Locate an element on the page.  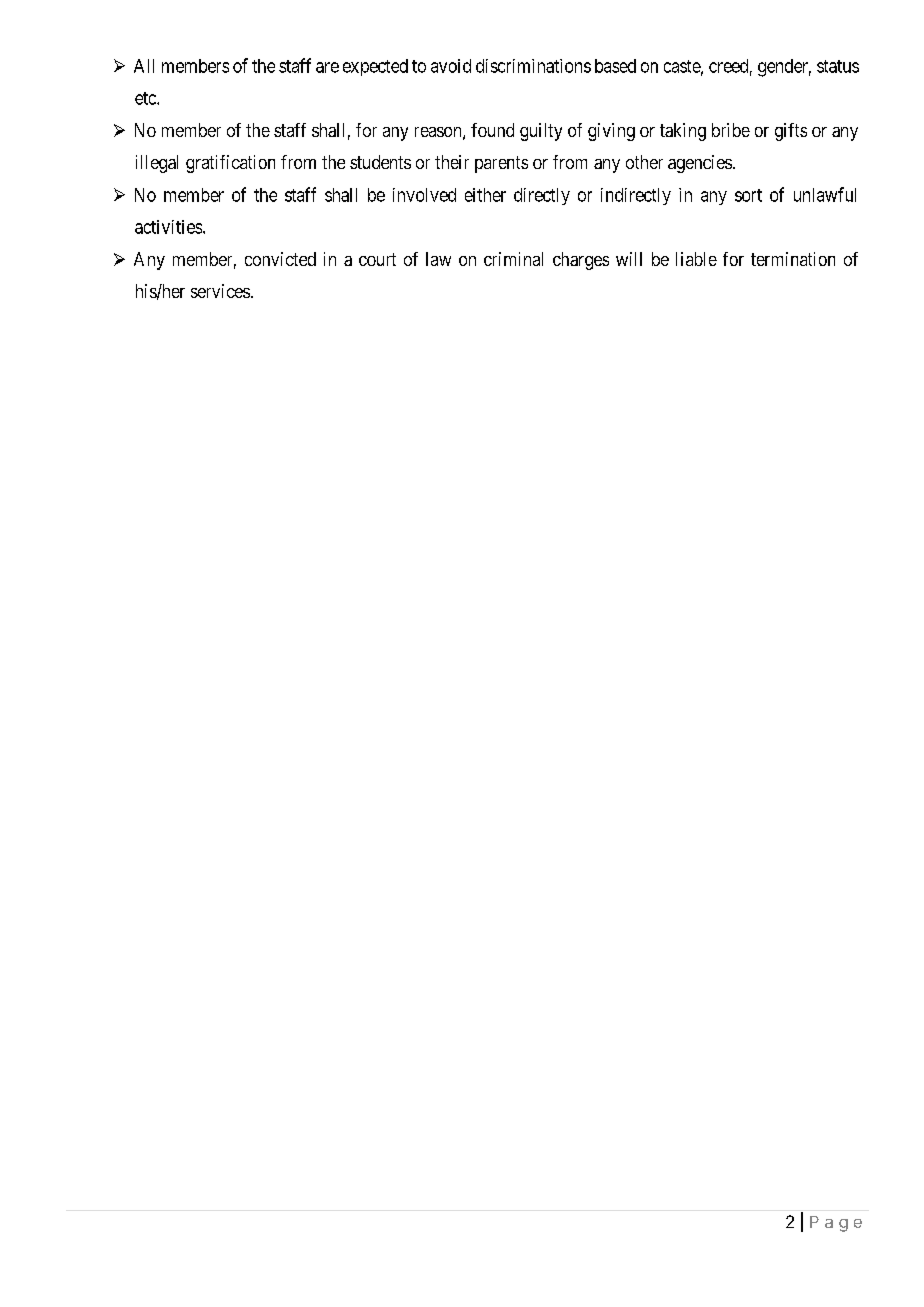
parents is located at coordinates (501, 164).
